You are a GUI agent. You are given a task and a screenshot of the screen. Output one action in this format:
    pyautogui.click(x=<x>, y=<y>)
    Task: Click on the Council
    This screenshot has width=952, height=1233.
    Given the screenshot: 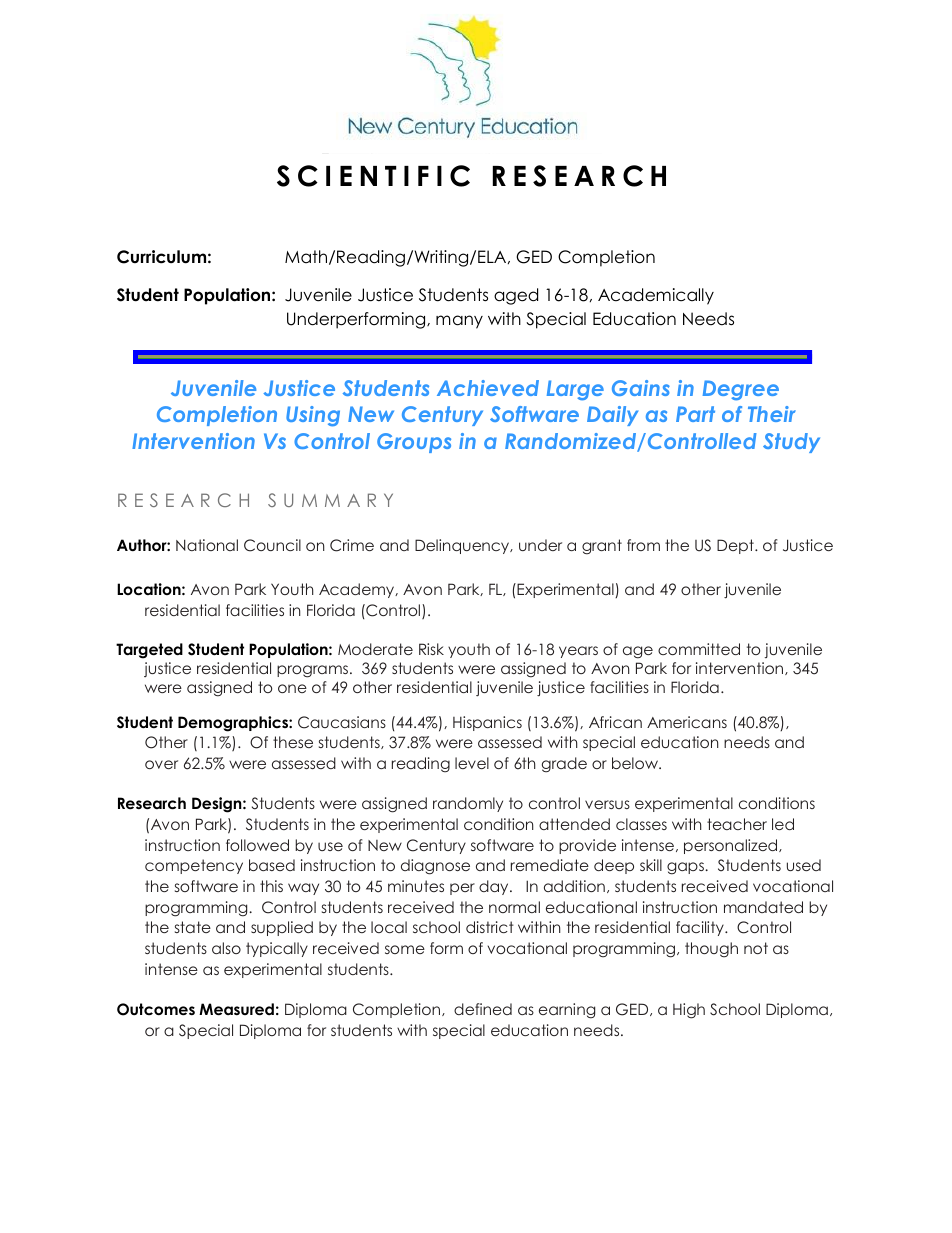 What is the action you would take?
    pyautogui.click(x=272, y=545)
